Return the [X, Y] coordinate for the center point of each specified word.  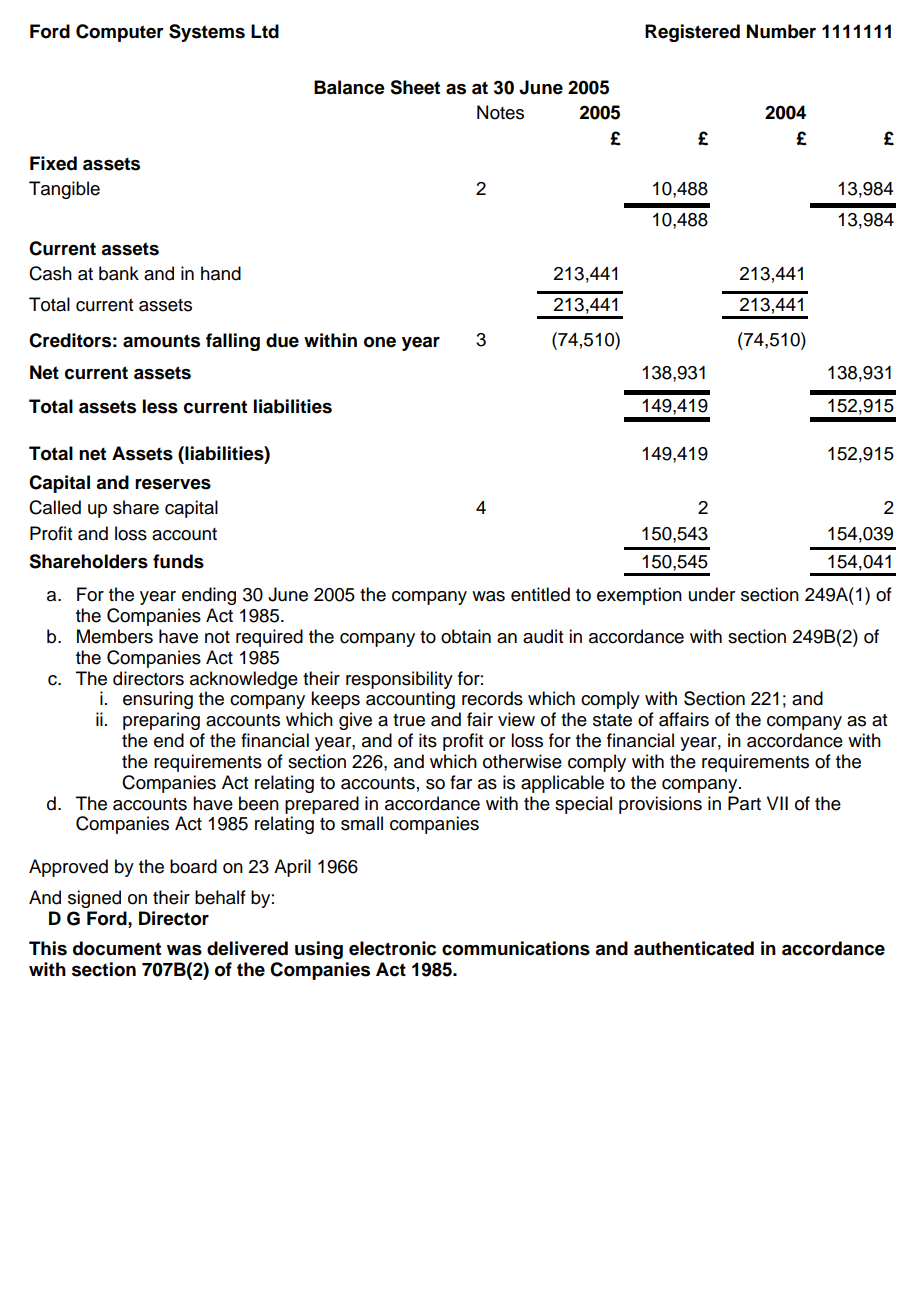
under [712, 594]
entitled [540, 594]
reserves [173, 484]
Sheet [415, 87]
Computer [120, 33]
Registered [692, 33]
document [117, 948]
